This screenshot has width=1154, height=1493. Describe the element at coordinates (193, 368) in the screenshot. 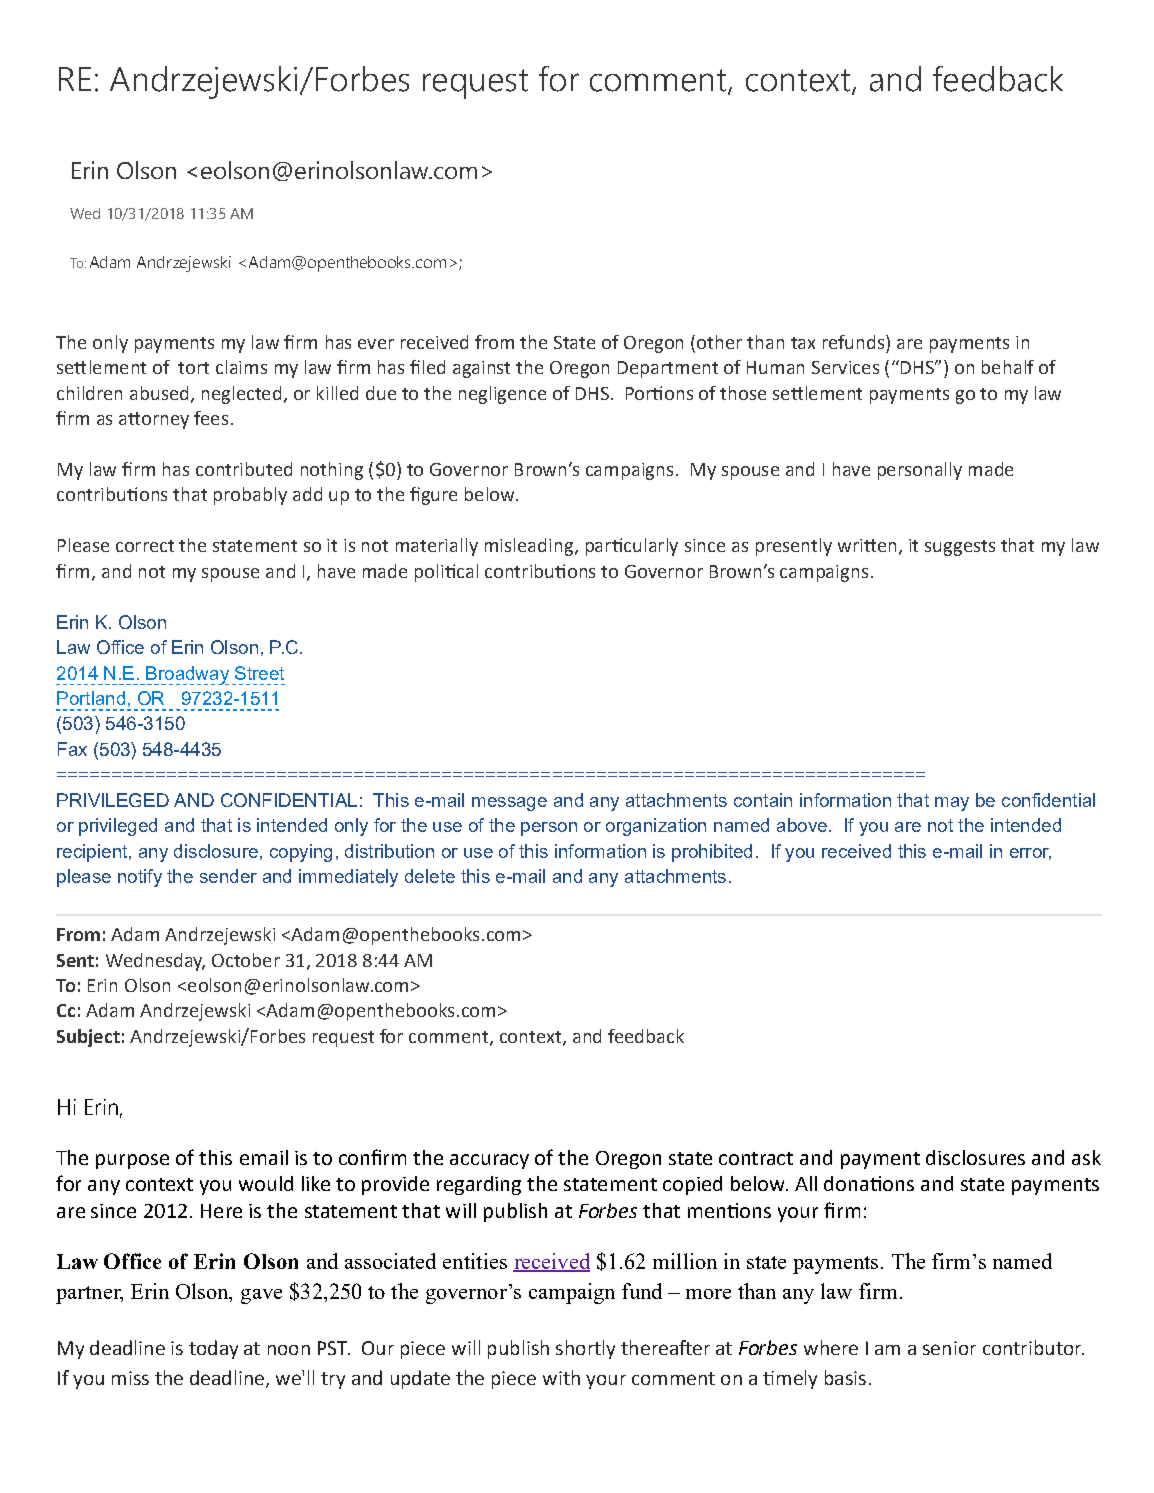

I see `tort` at that location.
